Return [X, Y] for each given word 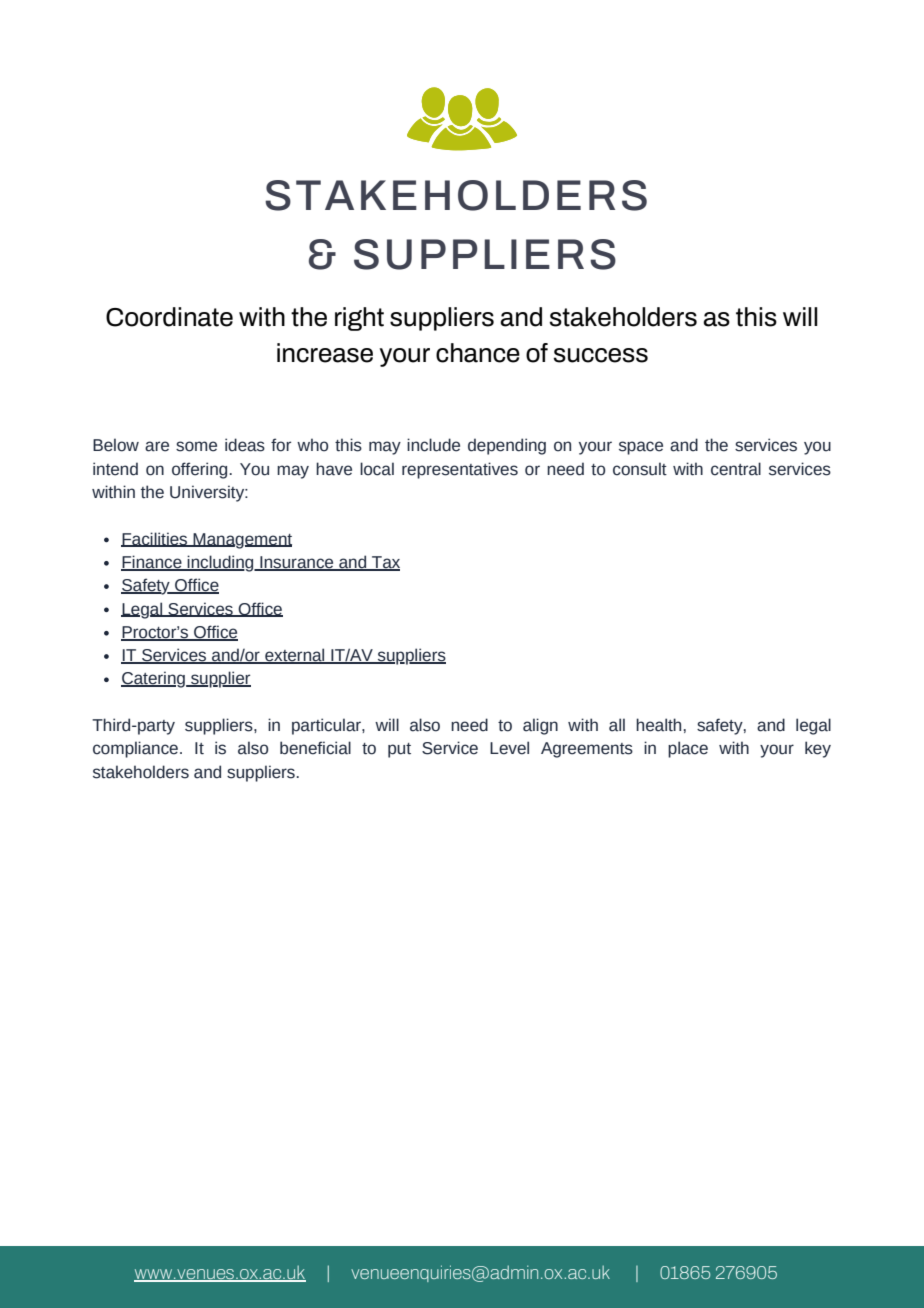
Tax [385, 563]
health [658, 725]
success [600, 355]
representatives [460, 470]
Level [509, 748]
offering [199, 470]
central [736, 469]
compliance [137, 749]
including [221, 563]
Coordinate [169, 317]
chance [478, 353]
